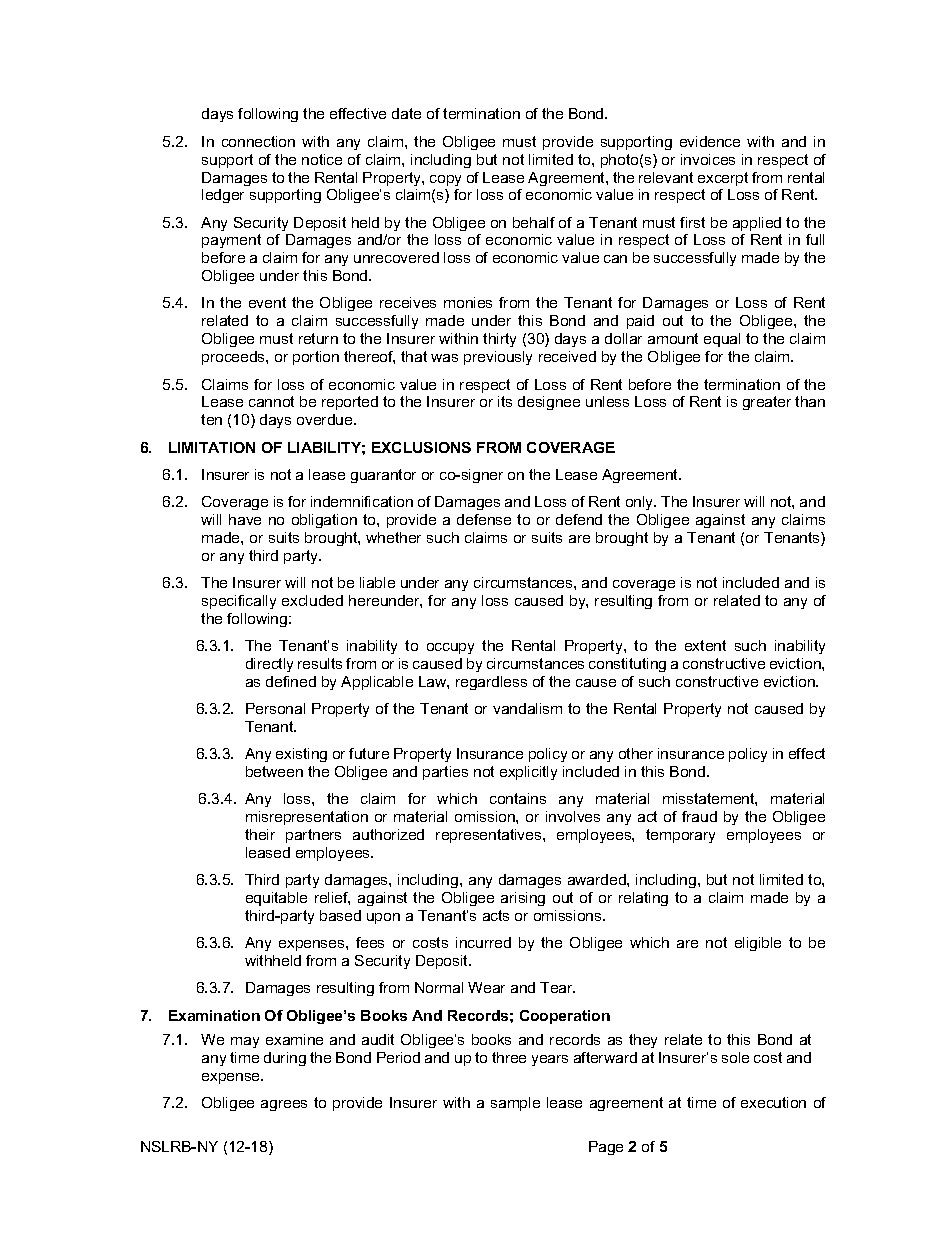  What do you see at coordinates (773, 1102) in the image?
I see `execution` at bounding box center [773, 1102].
